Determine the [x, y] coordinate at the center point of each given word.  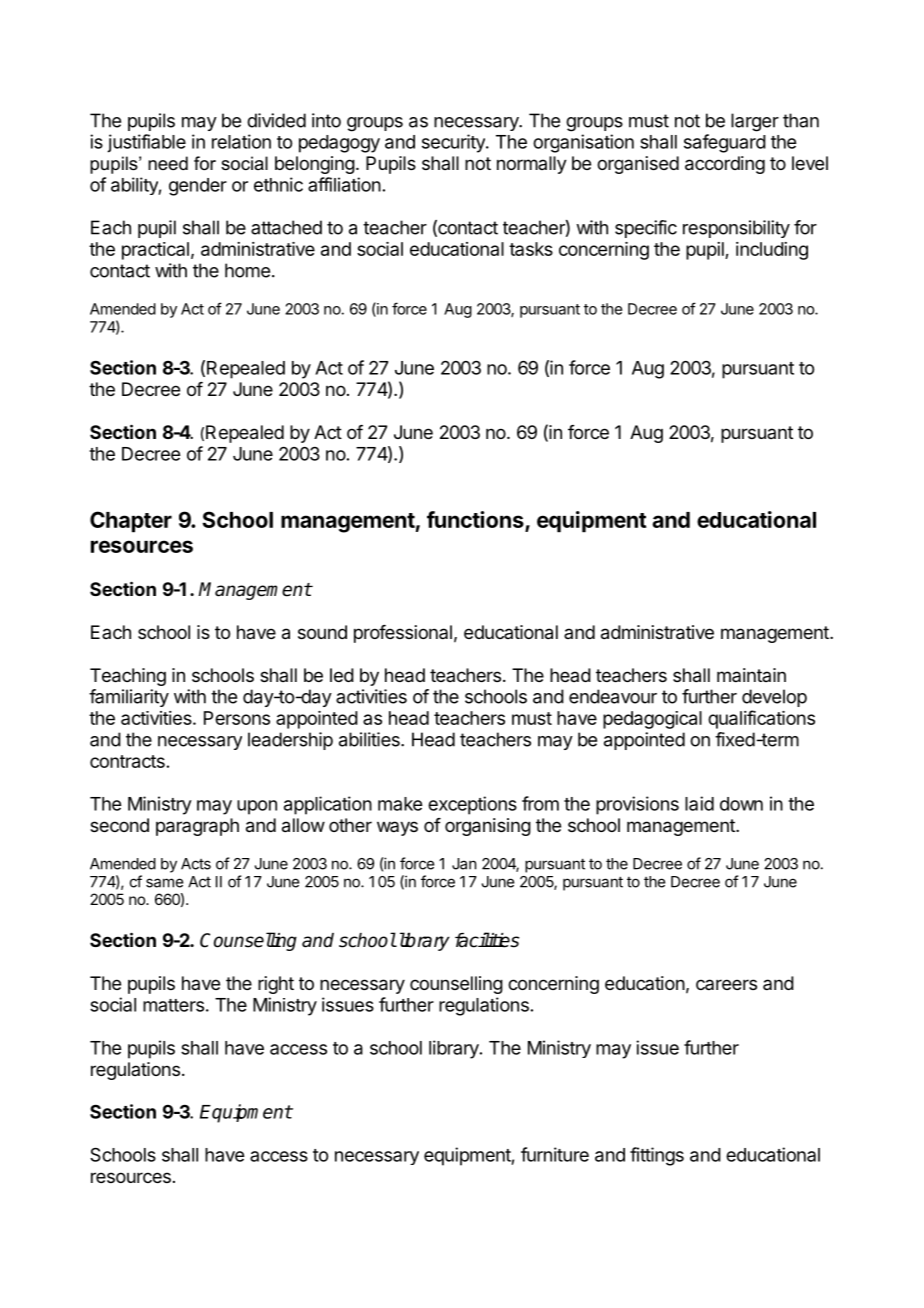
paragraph [197, 827]
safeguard [725, 143]
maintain [751, 675]
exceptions [472, 805]
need [168, 163]
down [741, 804]
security [454, 143]
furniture [555, 1154]
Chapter [131, 522]
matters [173, 1005]
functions [475, 519]
